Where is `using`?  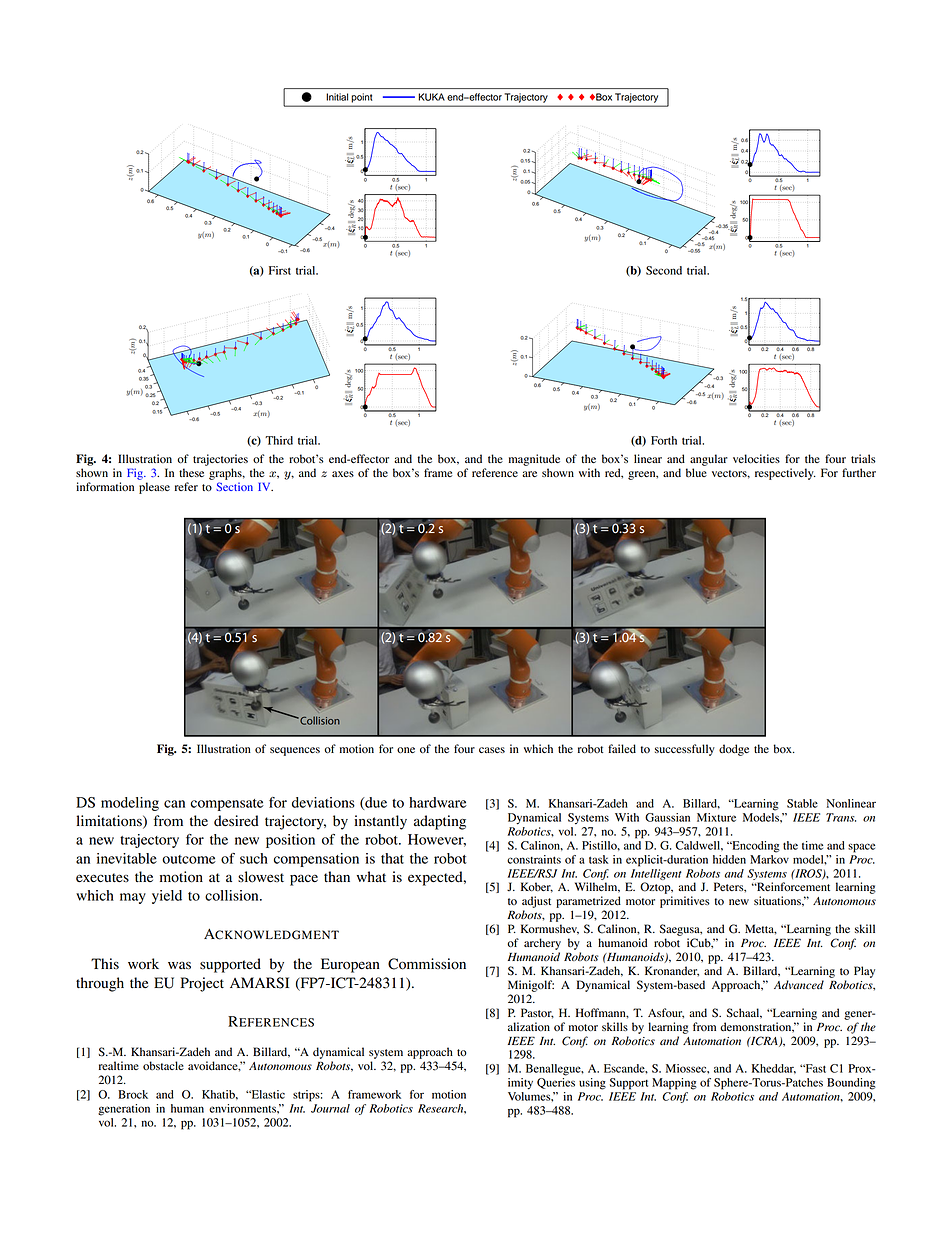
using is located at coordinates (592, 1084).
